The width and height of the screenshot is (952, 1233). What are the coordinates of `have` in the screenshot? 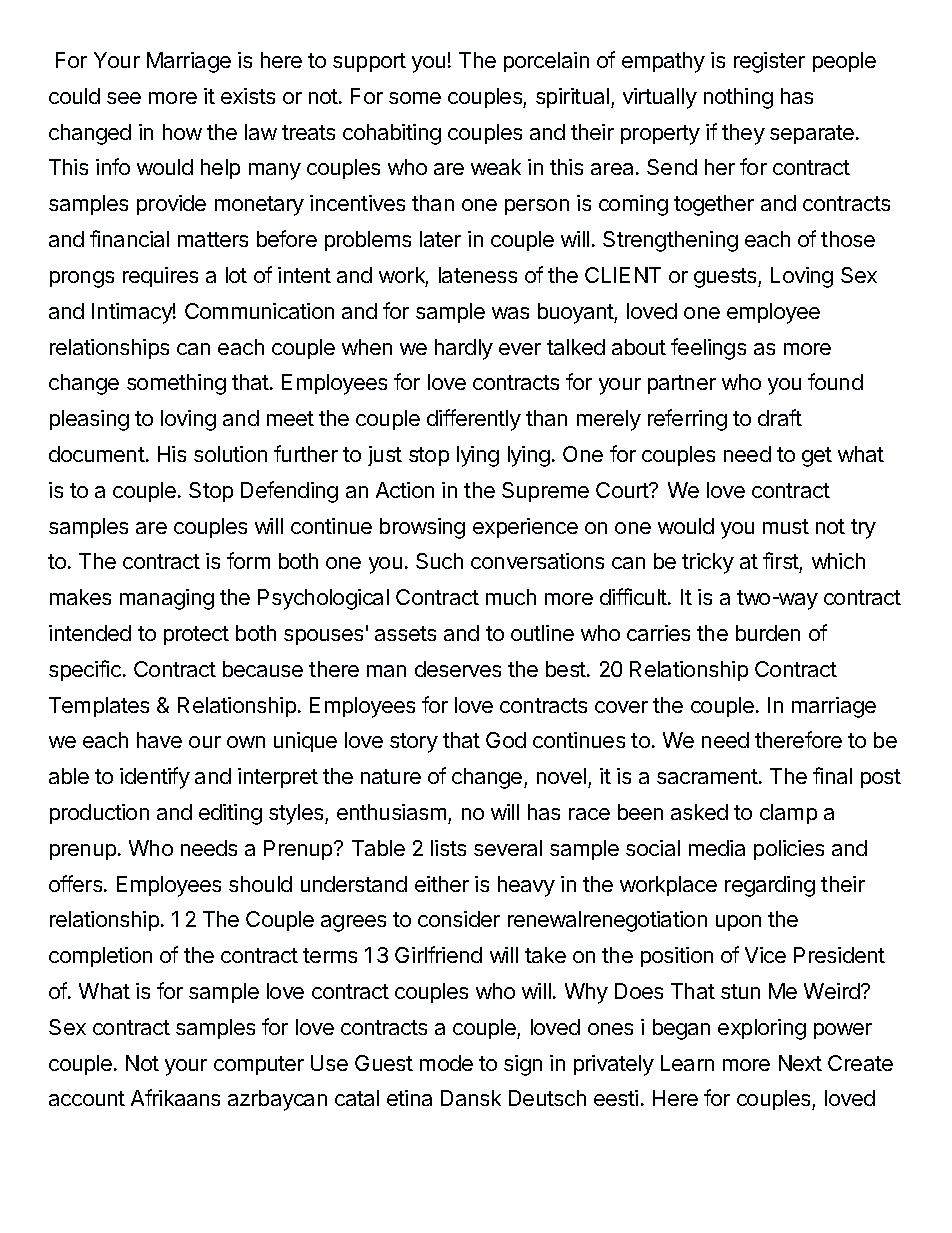 It's located at (159, 740).
